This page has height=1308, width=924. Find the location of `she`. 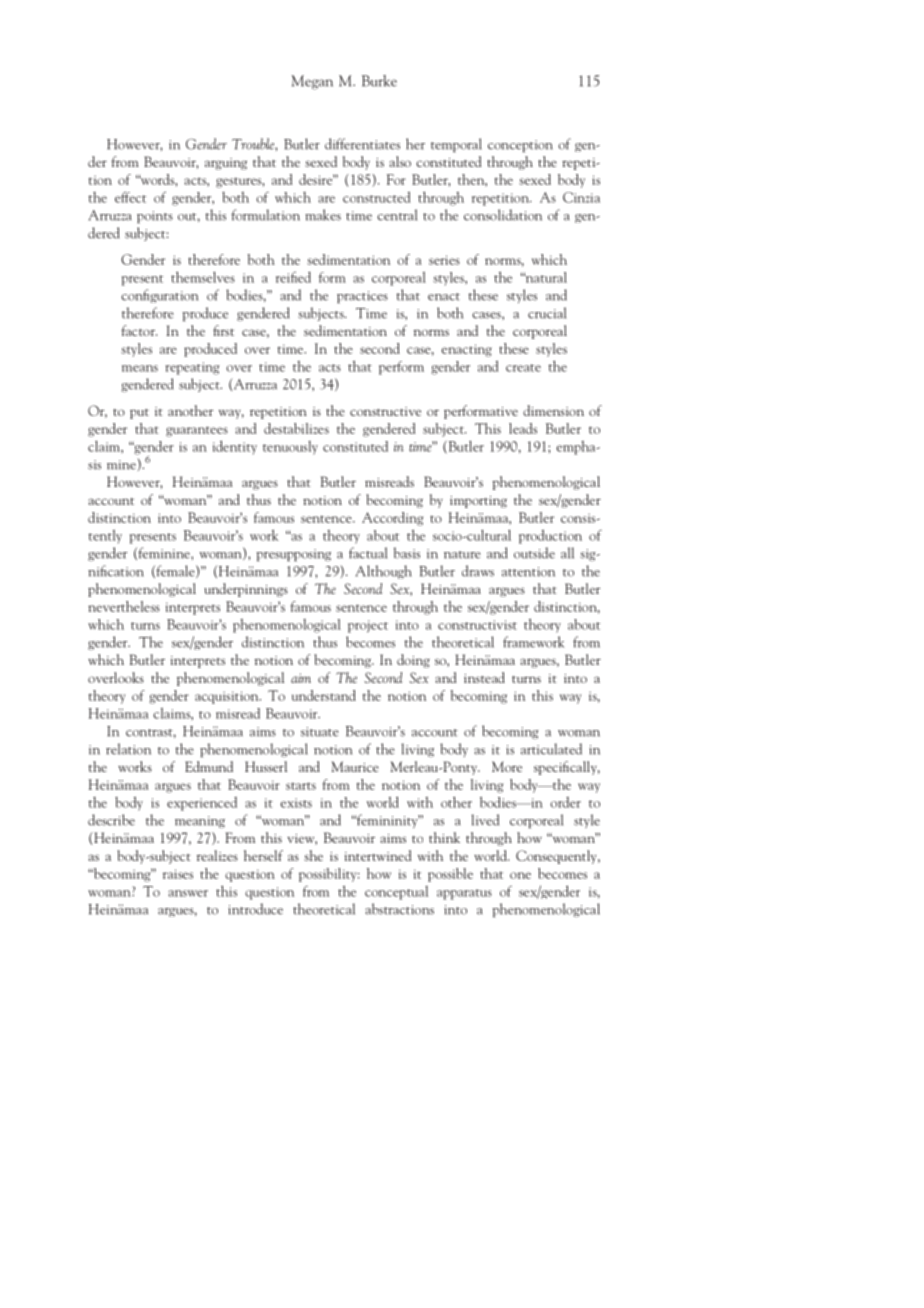

she is located at coordinates (313, 855).
